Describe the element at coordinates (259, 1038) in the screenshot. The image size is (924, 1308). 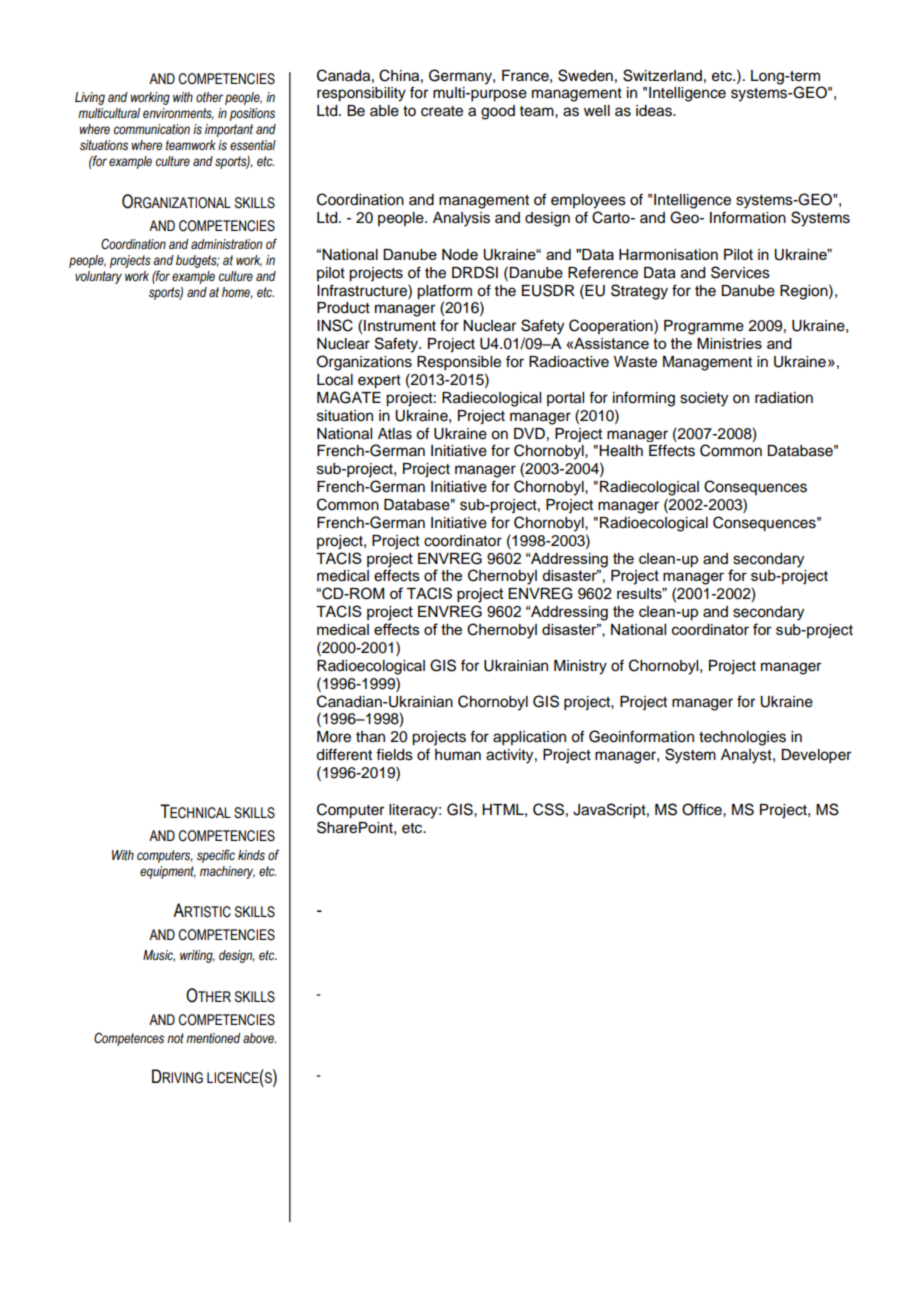
I see `above` at that location.
